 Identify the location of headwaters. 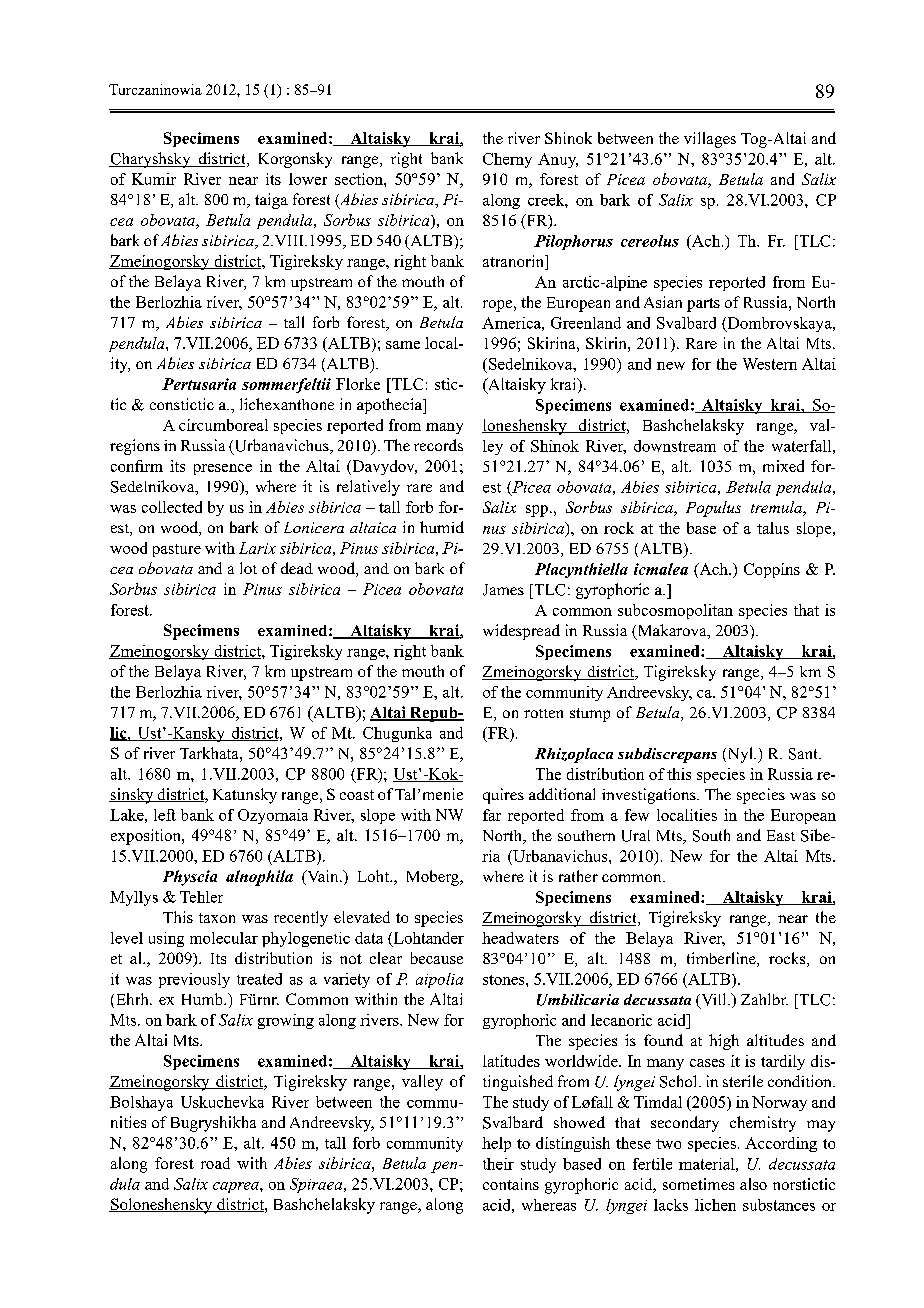
(520, 938).
